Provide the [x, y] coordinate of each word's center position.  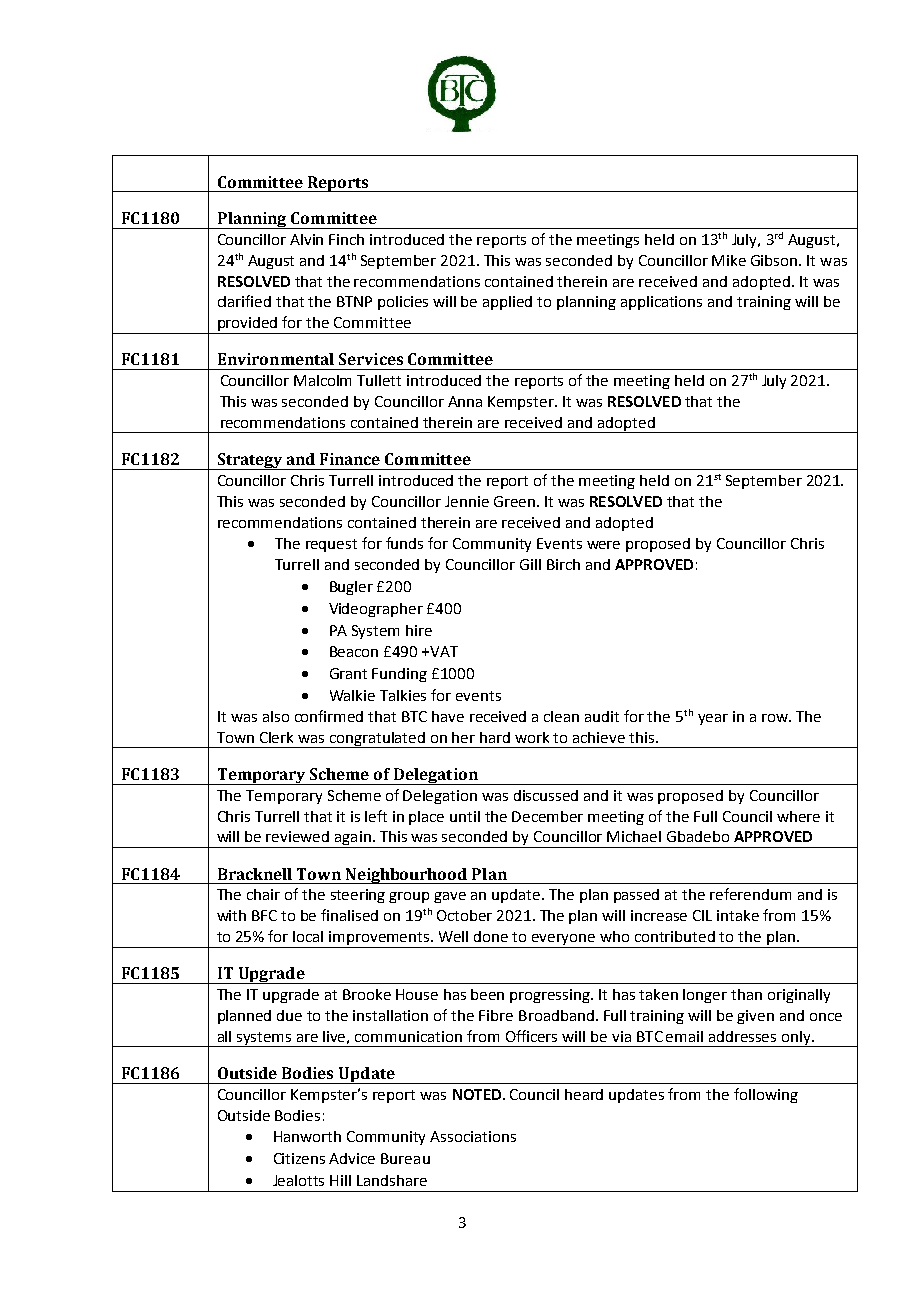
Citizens [299, 1158]
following [766, 1095]
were [603, 545]
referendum [750, 894]
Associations [473, 1136]
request [331, 545]
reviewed [297, 836]
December [547, 816]
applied [507, 303]
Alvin [306, 239]
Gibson [775, 260]
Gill [530, 564]
